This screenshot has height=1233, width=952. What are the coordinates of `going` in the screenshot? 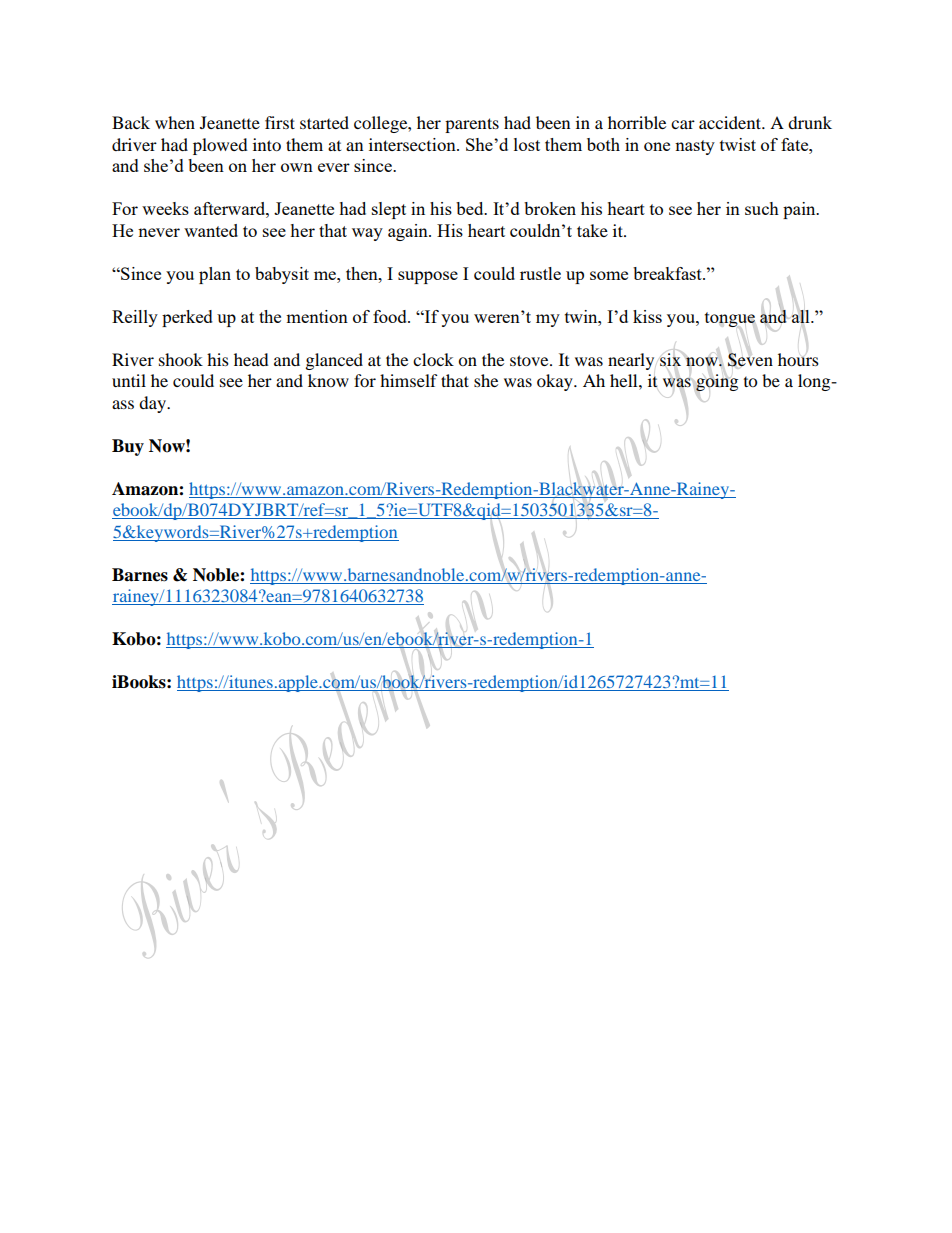 It's located at (717, 382).
